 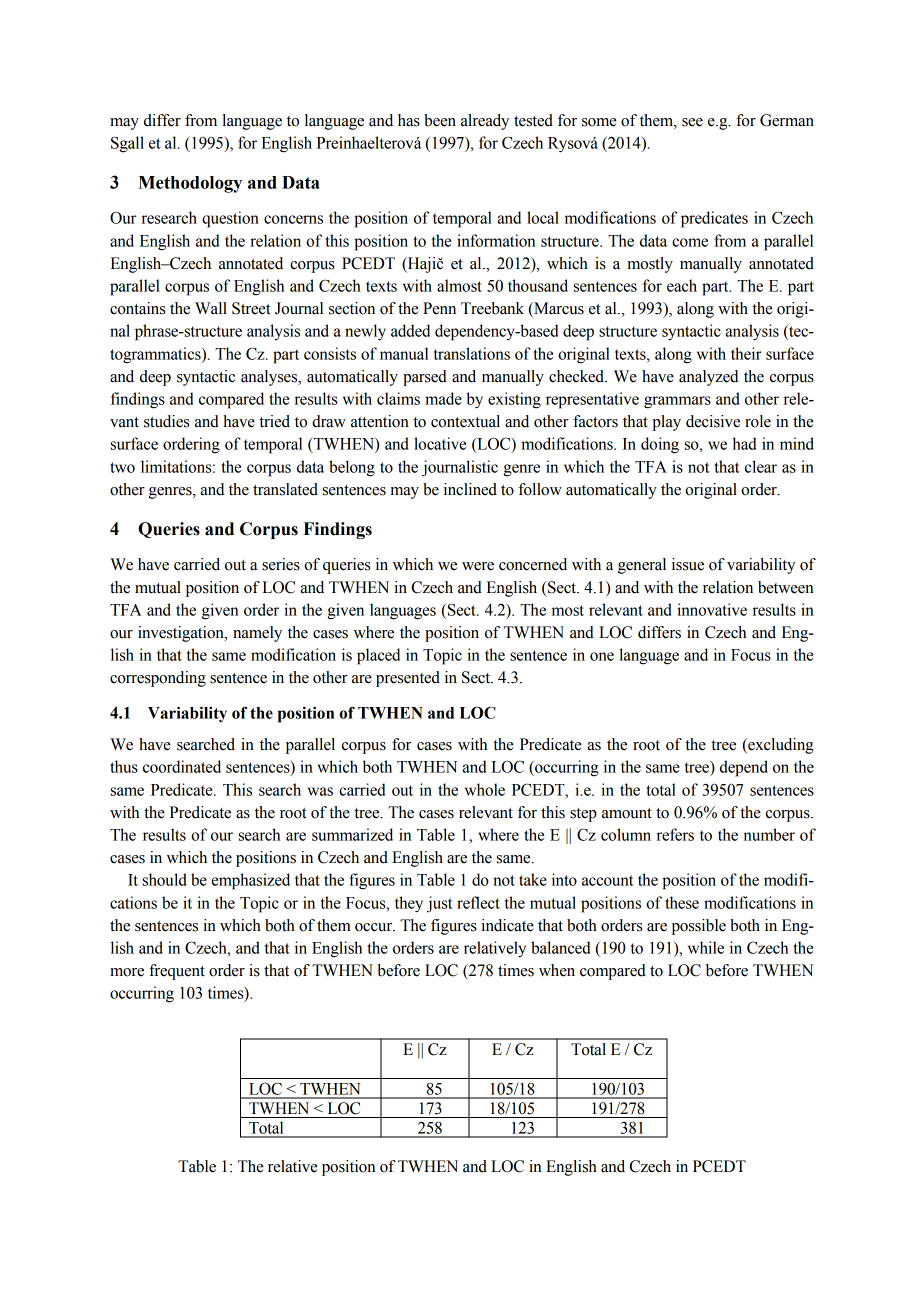 I want to click on issue, so click(x=688, y=564).
